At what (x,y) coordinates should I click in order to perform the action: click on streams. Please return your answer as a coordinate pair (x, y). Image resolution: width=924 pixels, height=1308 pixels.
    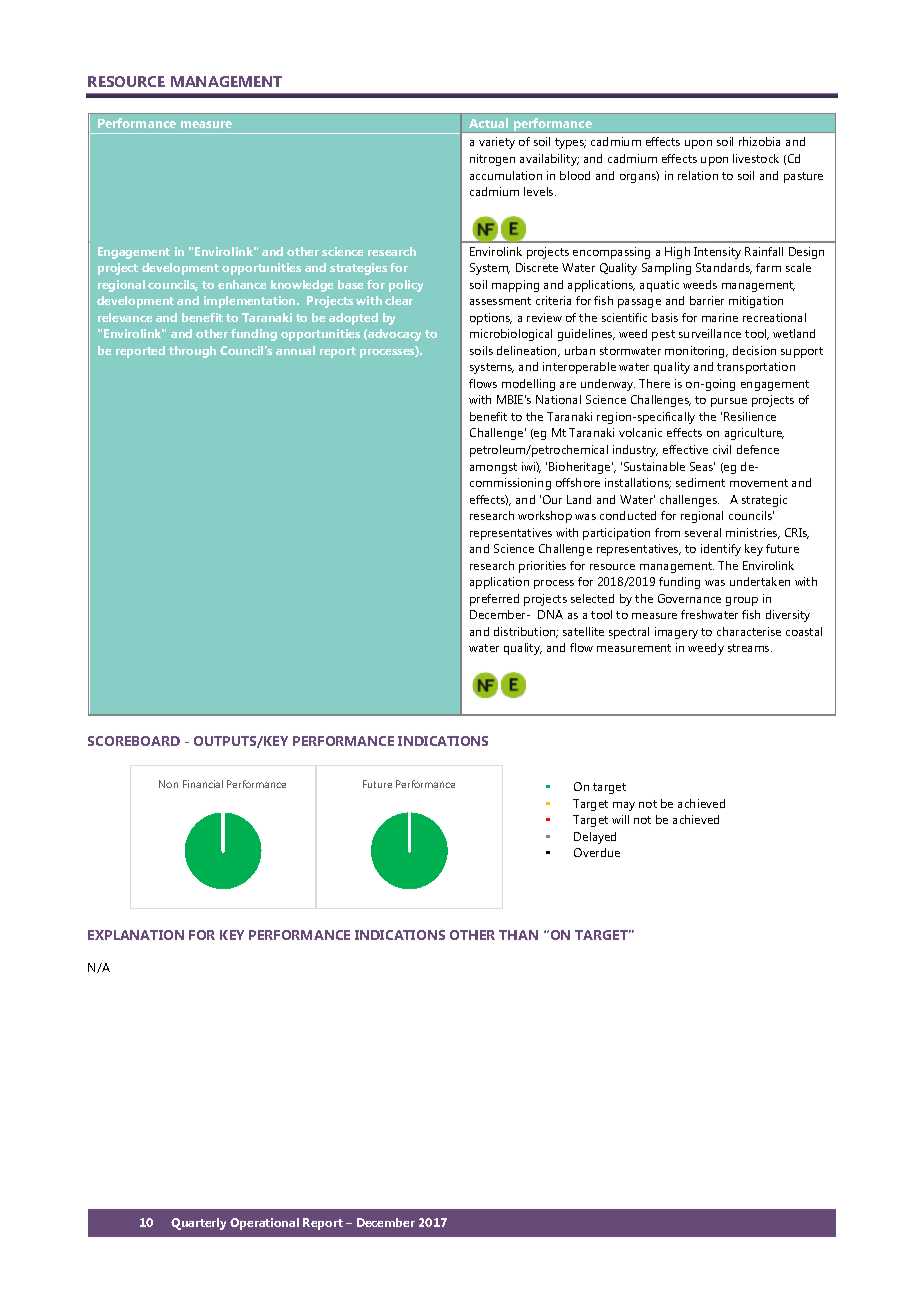
    Looking at the image, I should click on (750, 648).
